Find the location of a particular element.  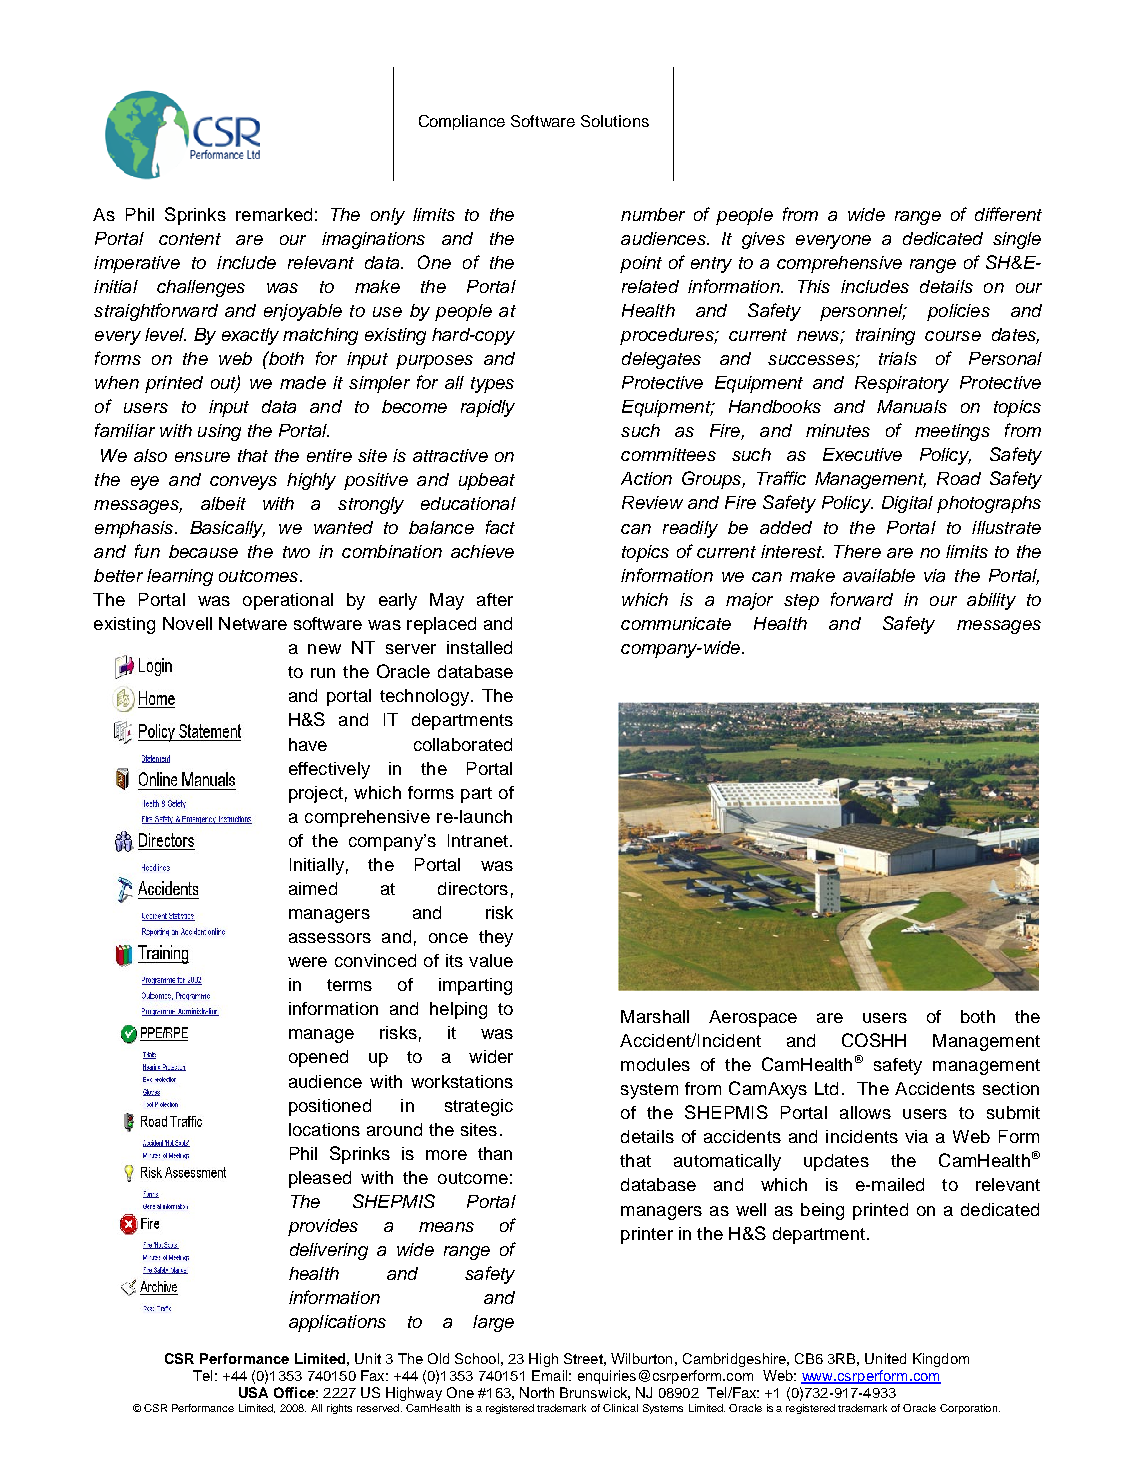

have is located at coordinates (308, 744).
